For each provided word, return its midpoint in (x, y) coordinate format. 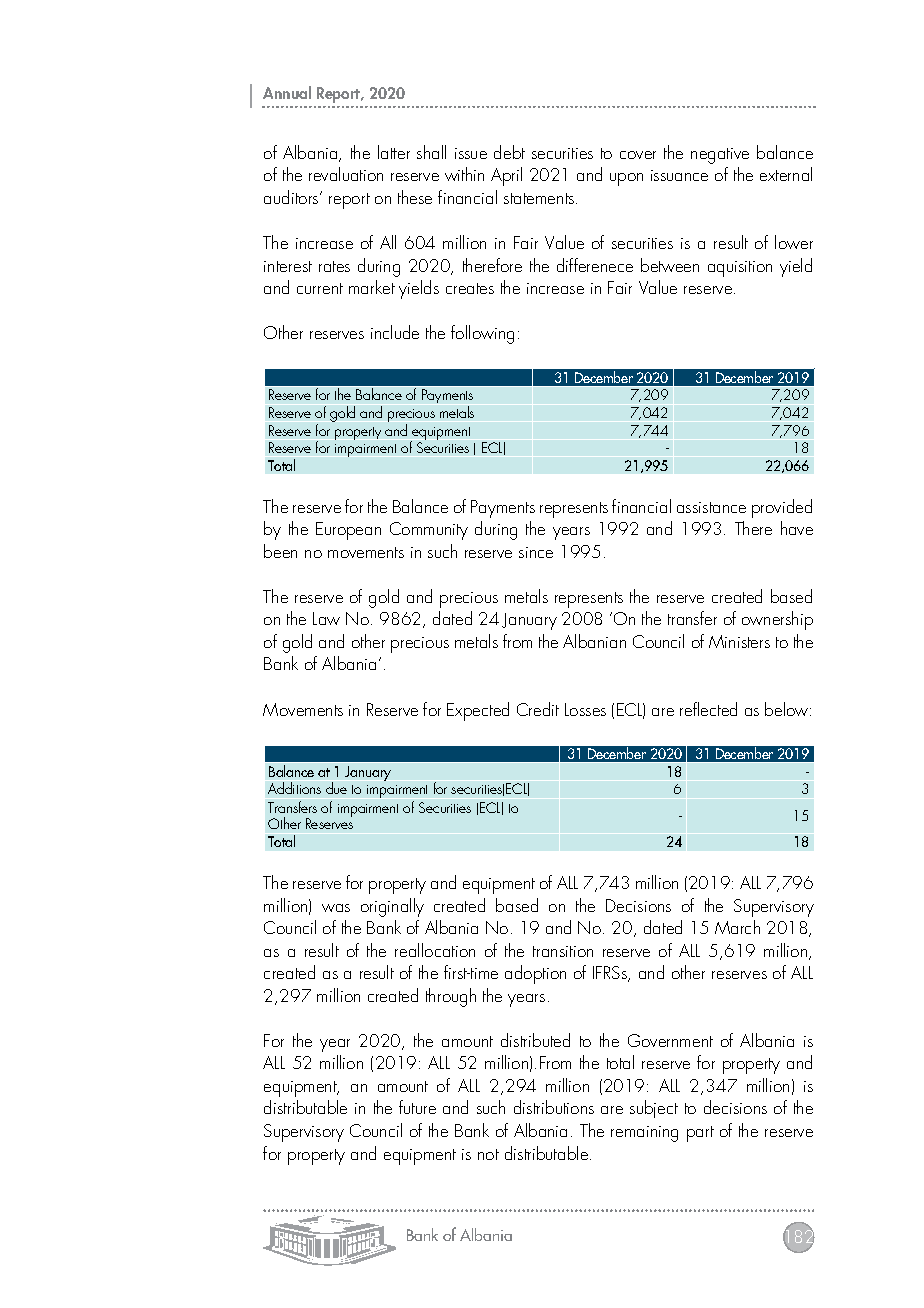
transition (563, 951)
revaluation (346, 174)
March (737, 927)
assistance (711, 507)
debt (509, 152)
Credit (538, 709)
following (482, 334)
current (320, 288)
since (536, 552)
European (348, 531)
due (336, 788)
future (417, 1107)
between (670, 265)
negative (720, 156)
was (336, 908)
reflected (708, 709)
